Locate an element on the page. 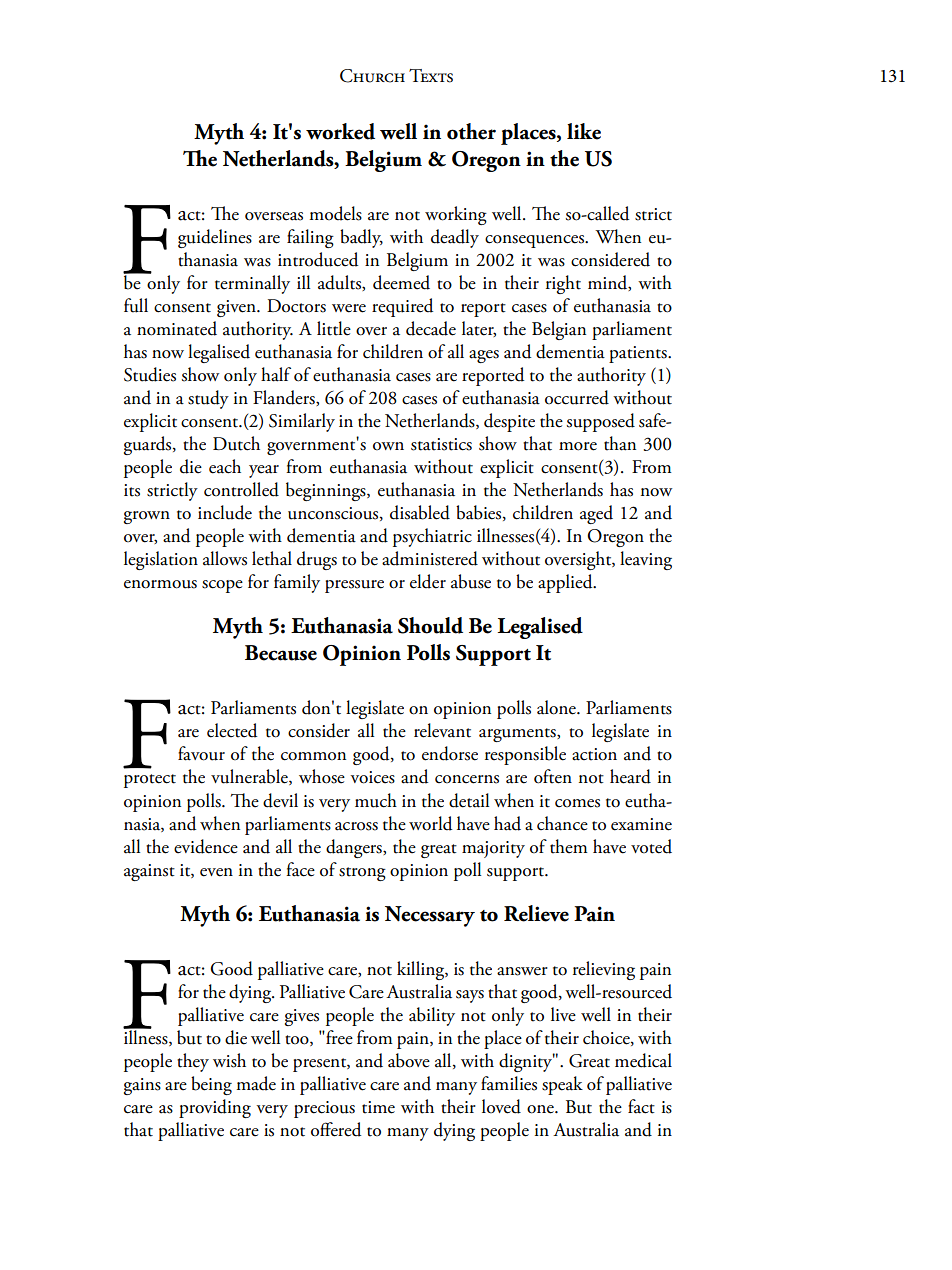  like is located at coordinates (584, 131).
